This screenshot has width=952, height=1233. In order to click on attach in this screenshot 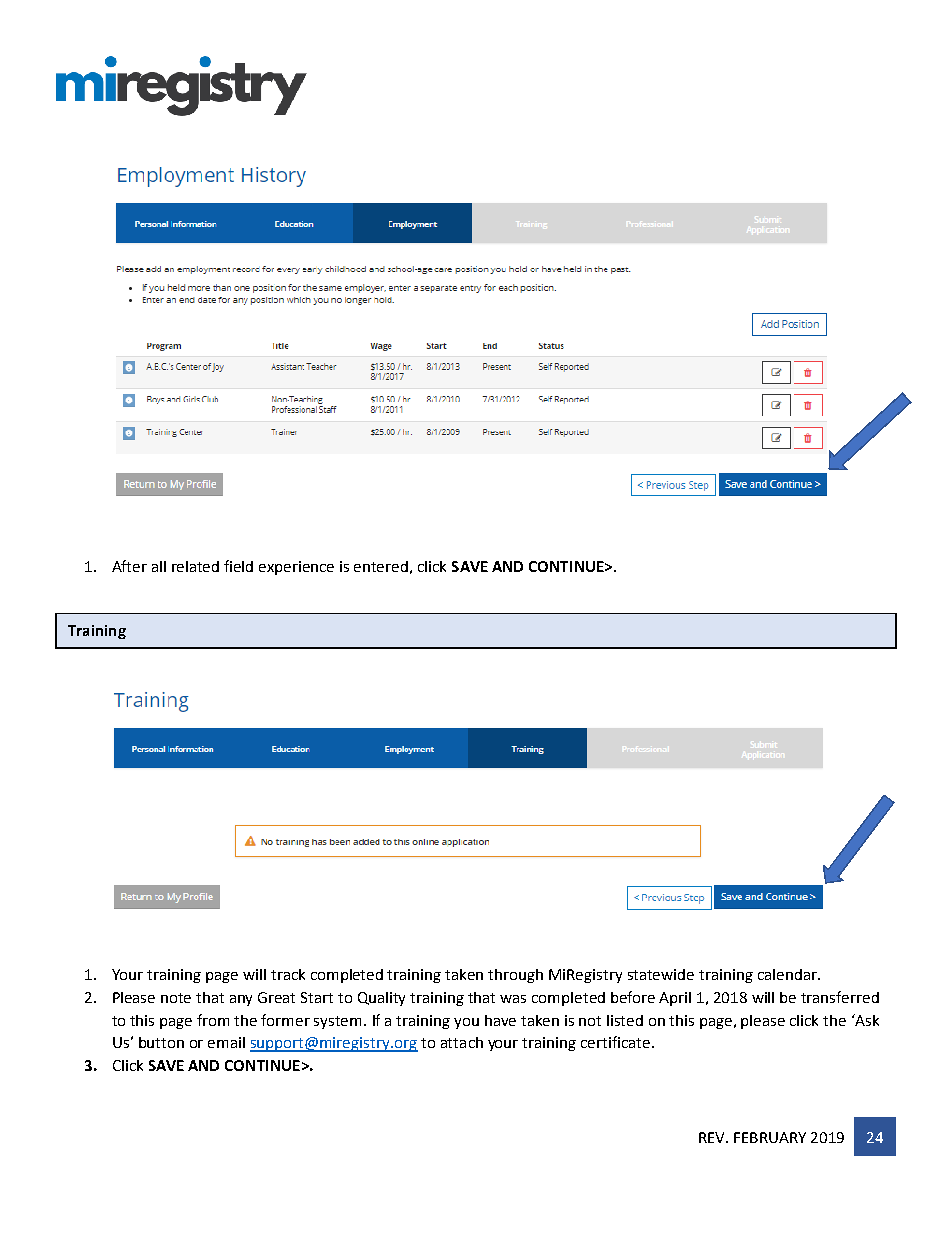, I will do `click(462, 1042)`.
